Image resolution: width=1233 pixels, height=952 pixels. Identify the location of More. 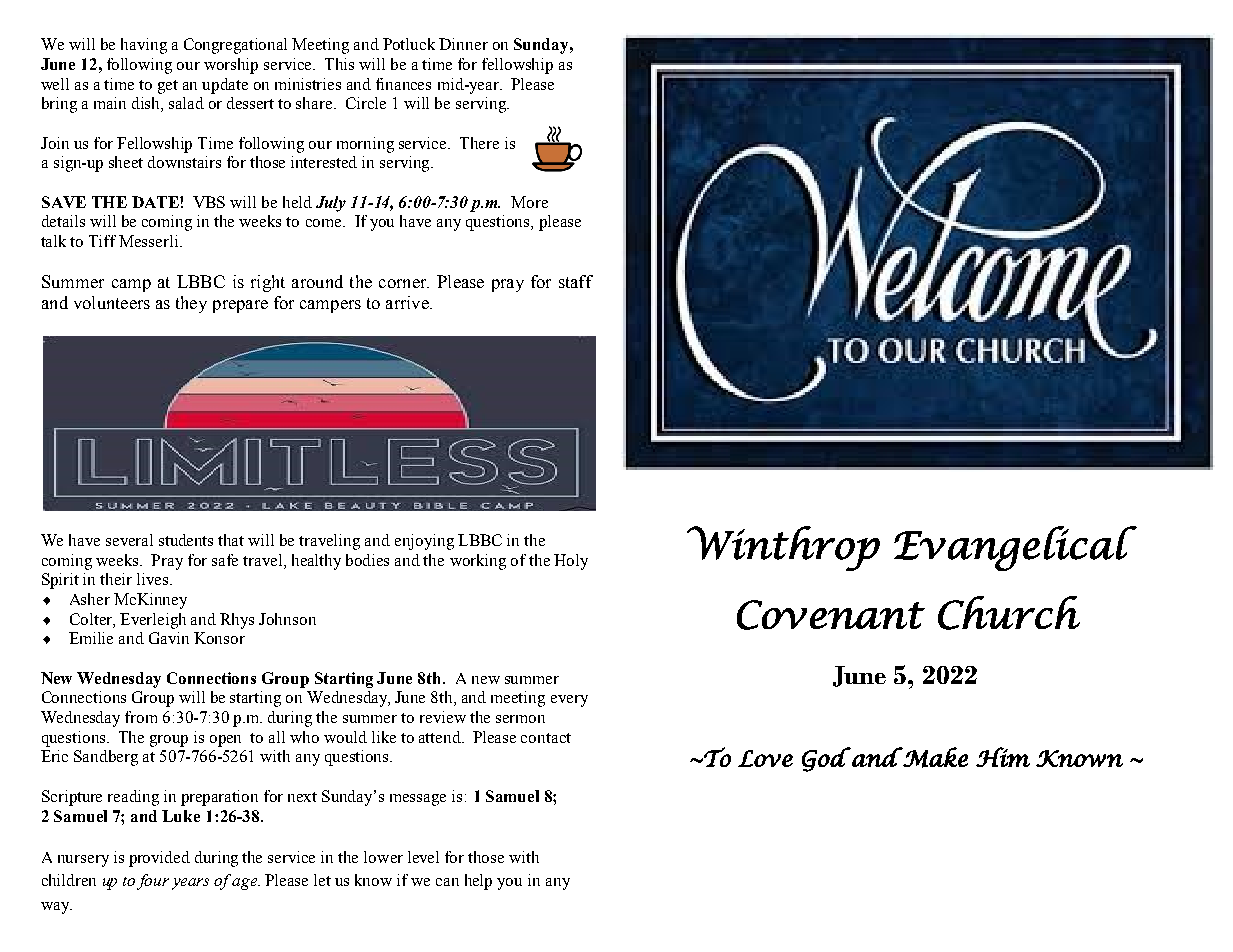
(529, 202).
